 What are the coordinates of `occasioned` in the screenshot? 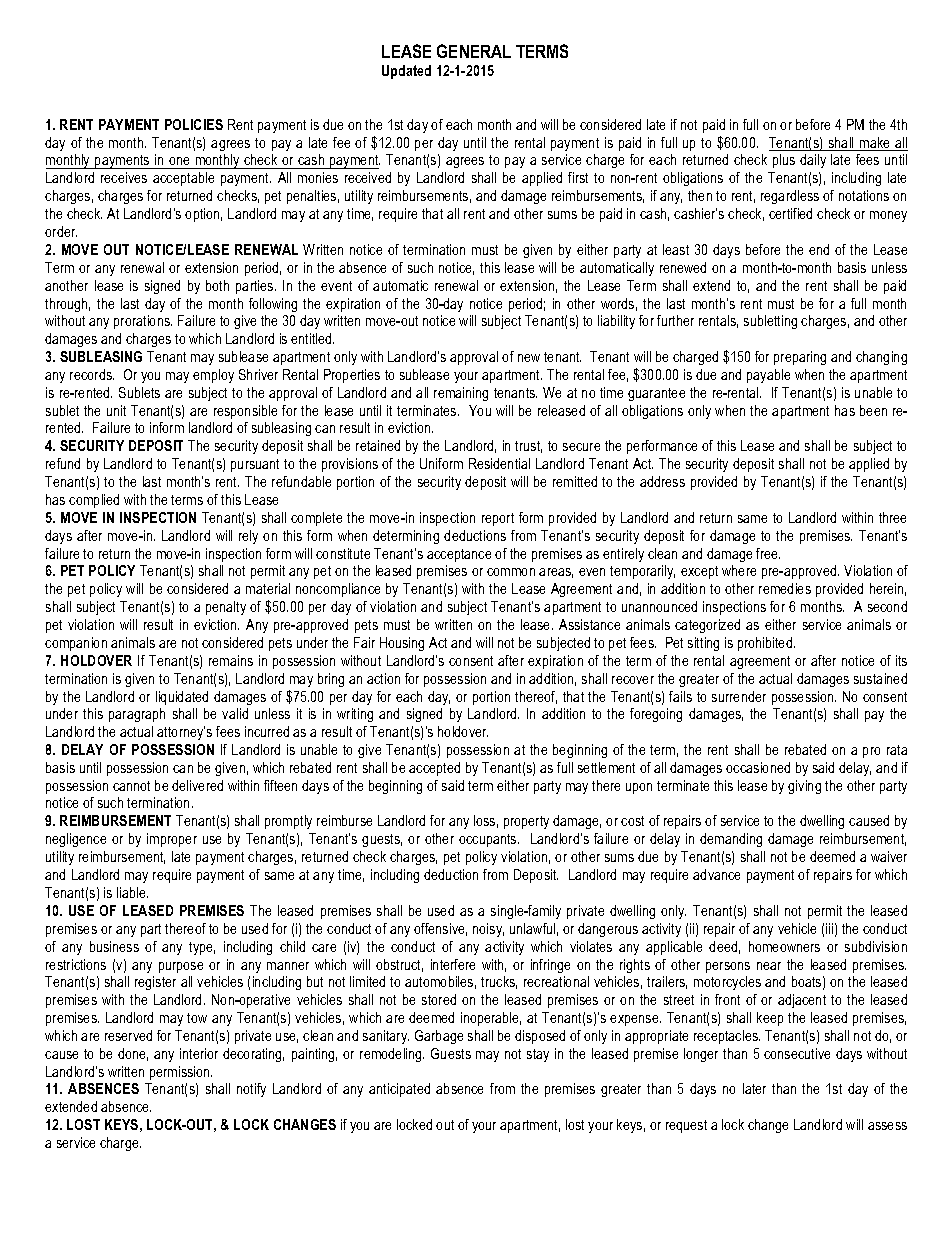 It's located at (758, 767).
